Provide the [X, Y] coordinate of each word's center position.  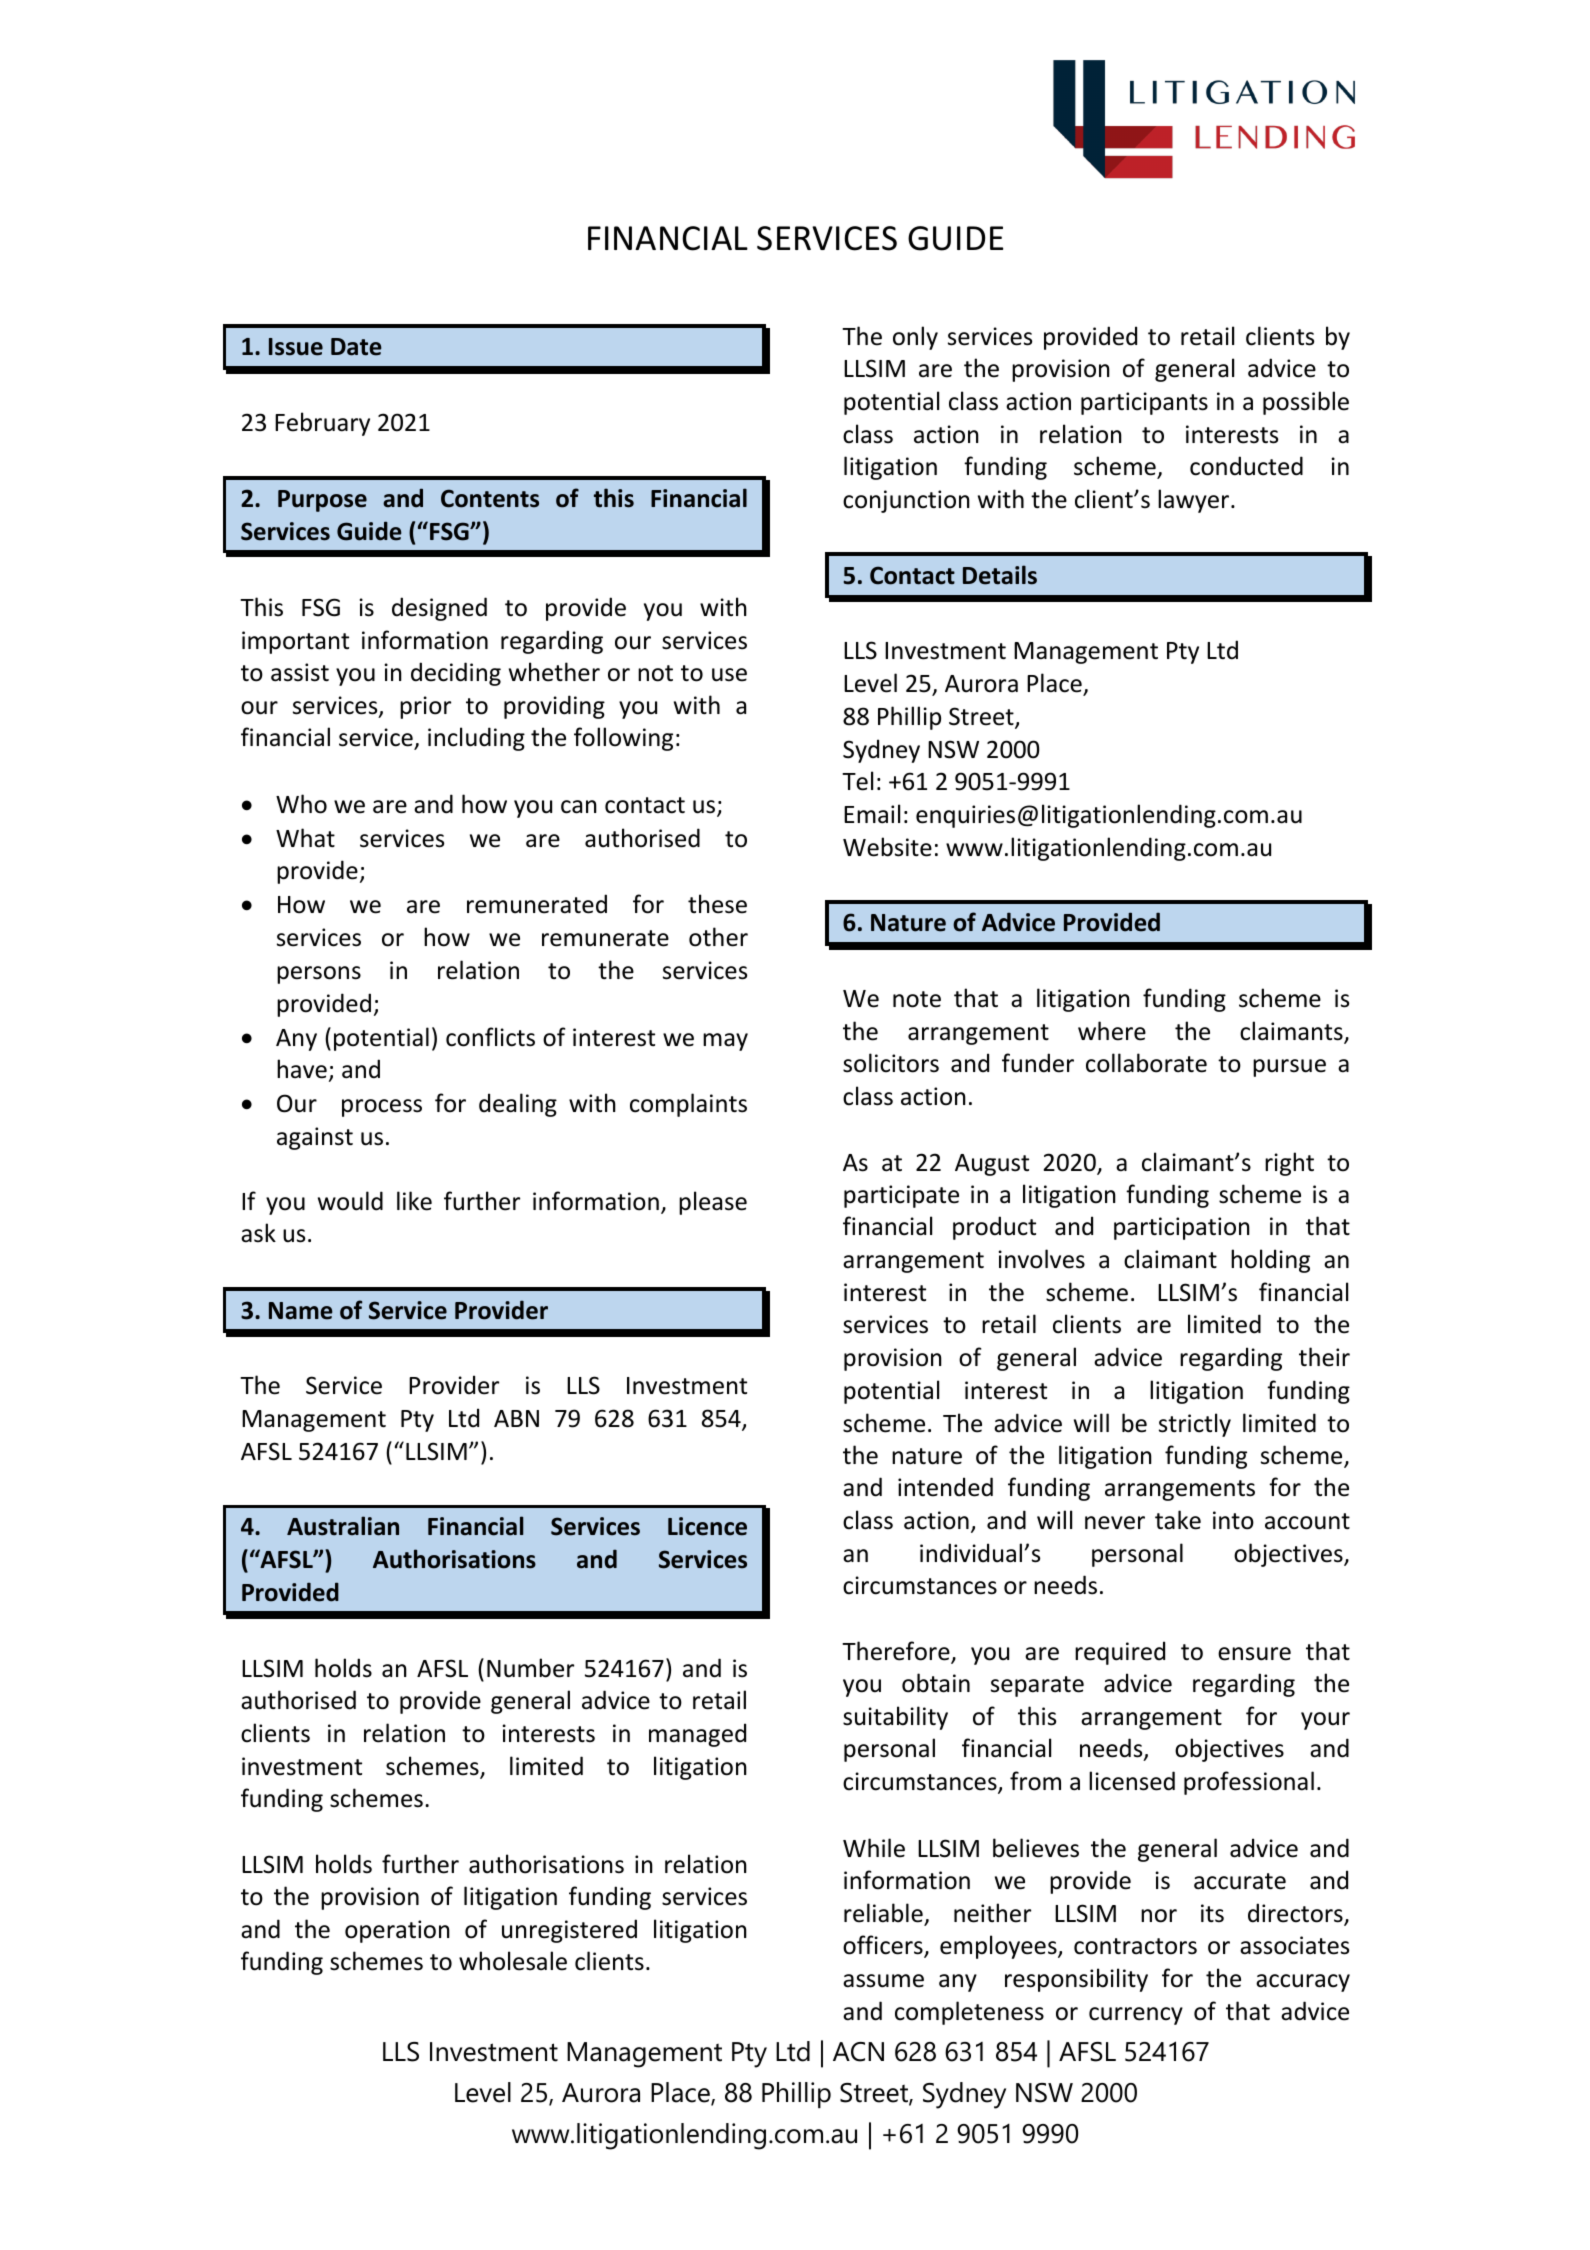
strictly [1195, 1425]
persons [319, 975]
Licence [707, 1526]
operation [397, 1931]
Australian [343, 1526]
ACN [858, 2052]
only [915, 338]
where [1112, 1031]
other [718, 937]
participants [1144, 403]
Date [356, 347]
